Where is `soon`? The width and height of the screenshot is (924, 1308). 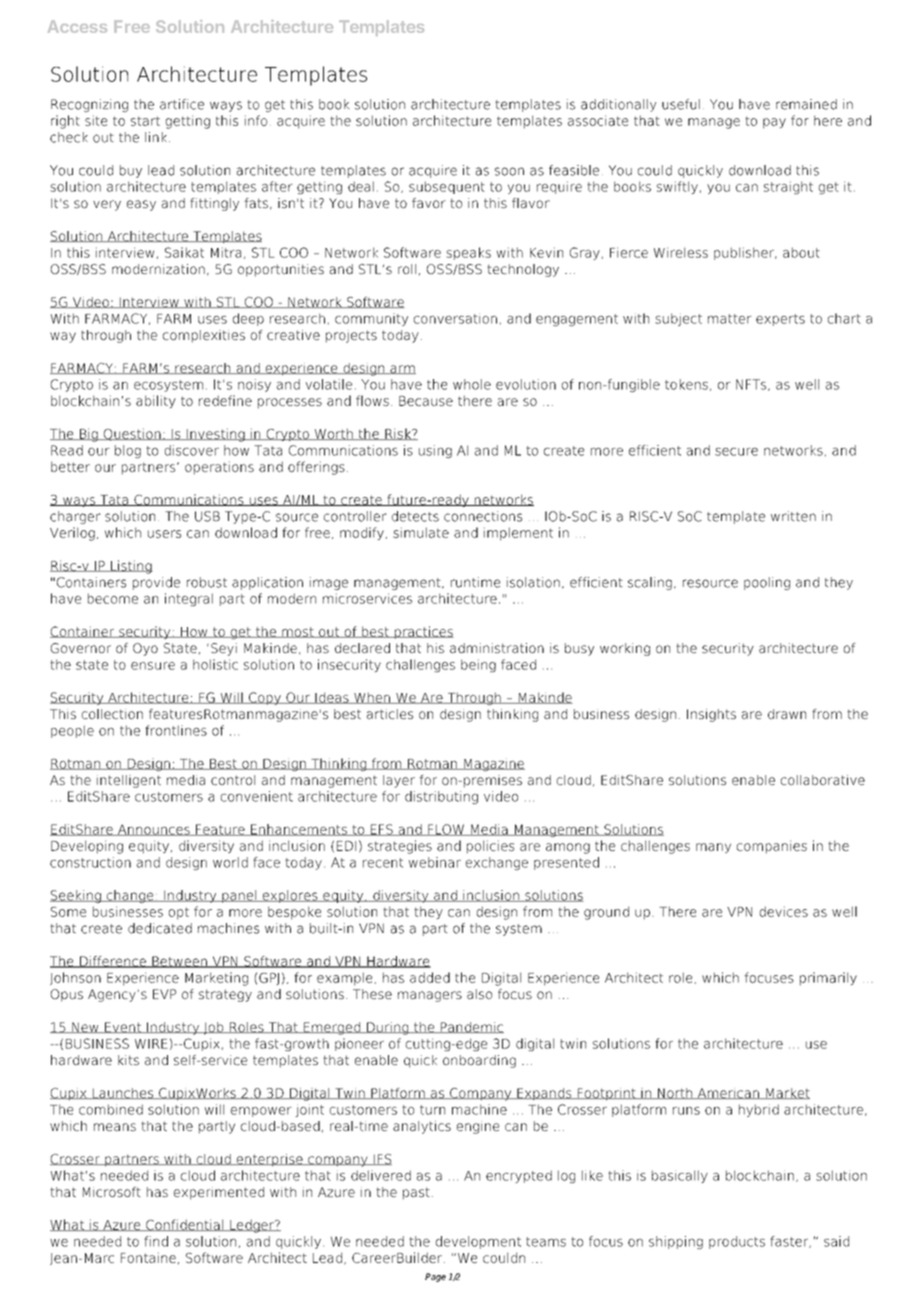
soon is located at coordinates (509, 171).
